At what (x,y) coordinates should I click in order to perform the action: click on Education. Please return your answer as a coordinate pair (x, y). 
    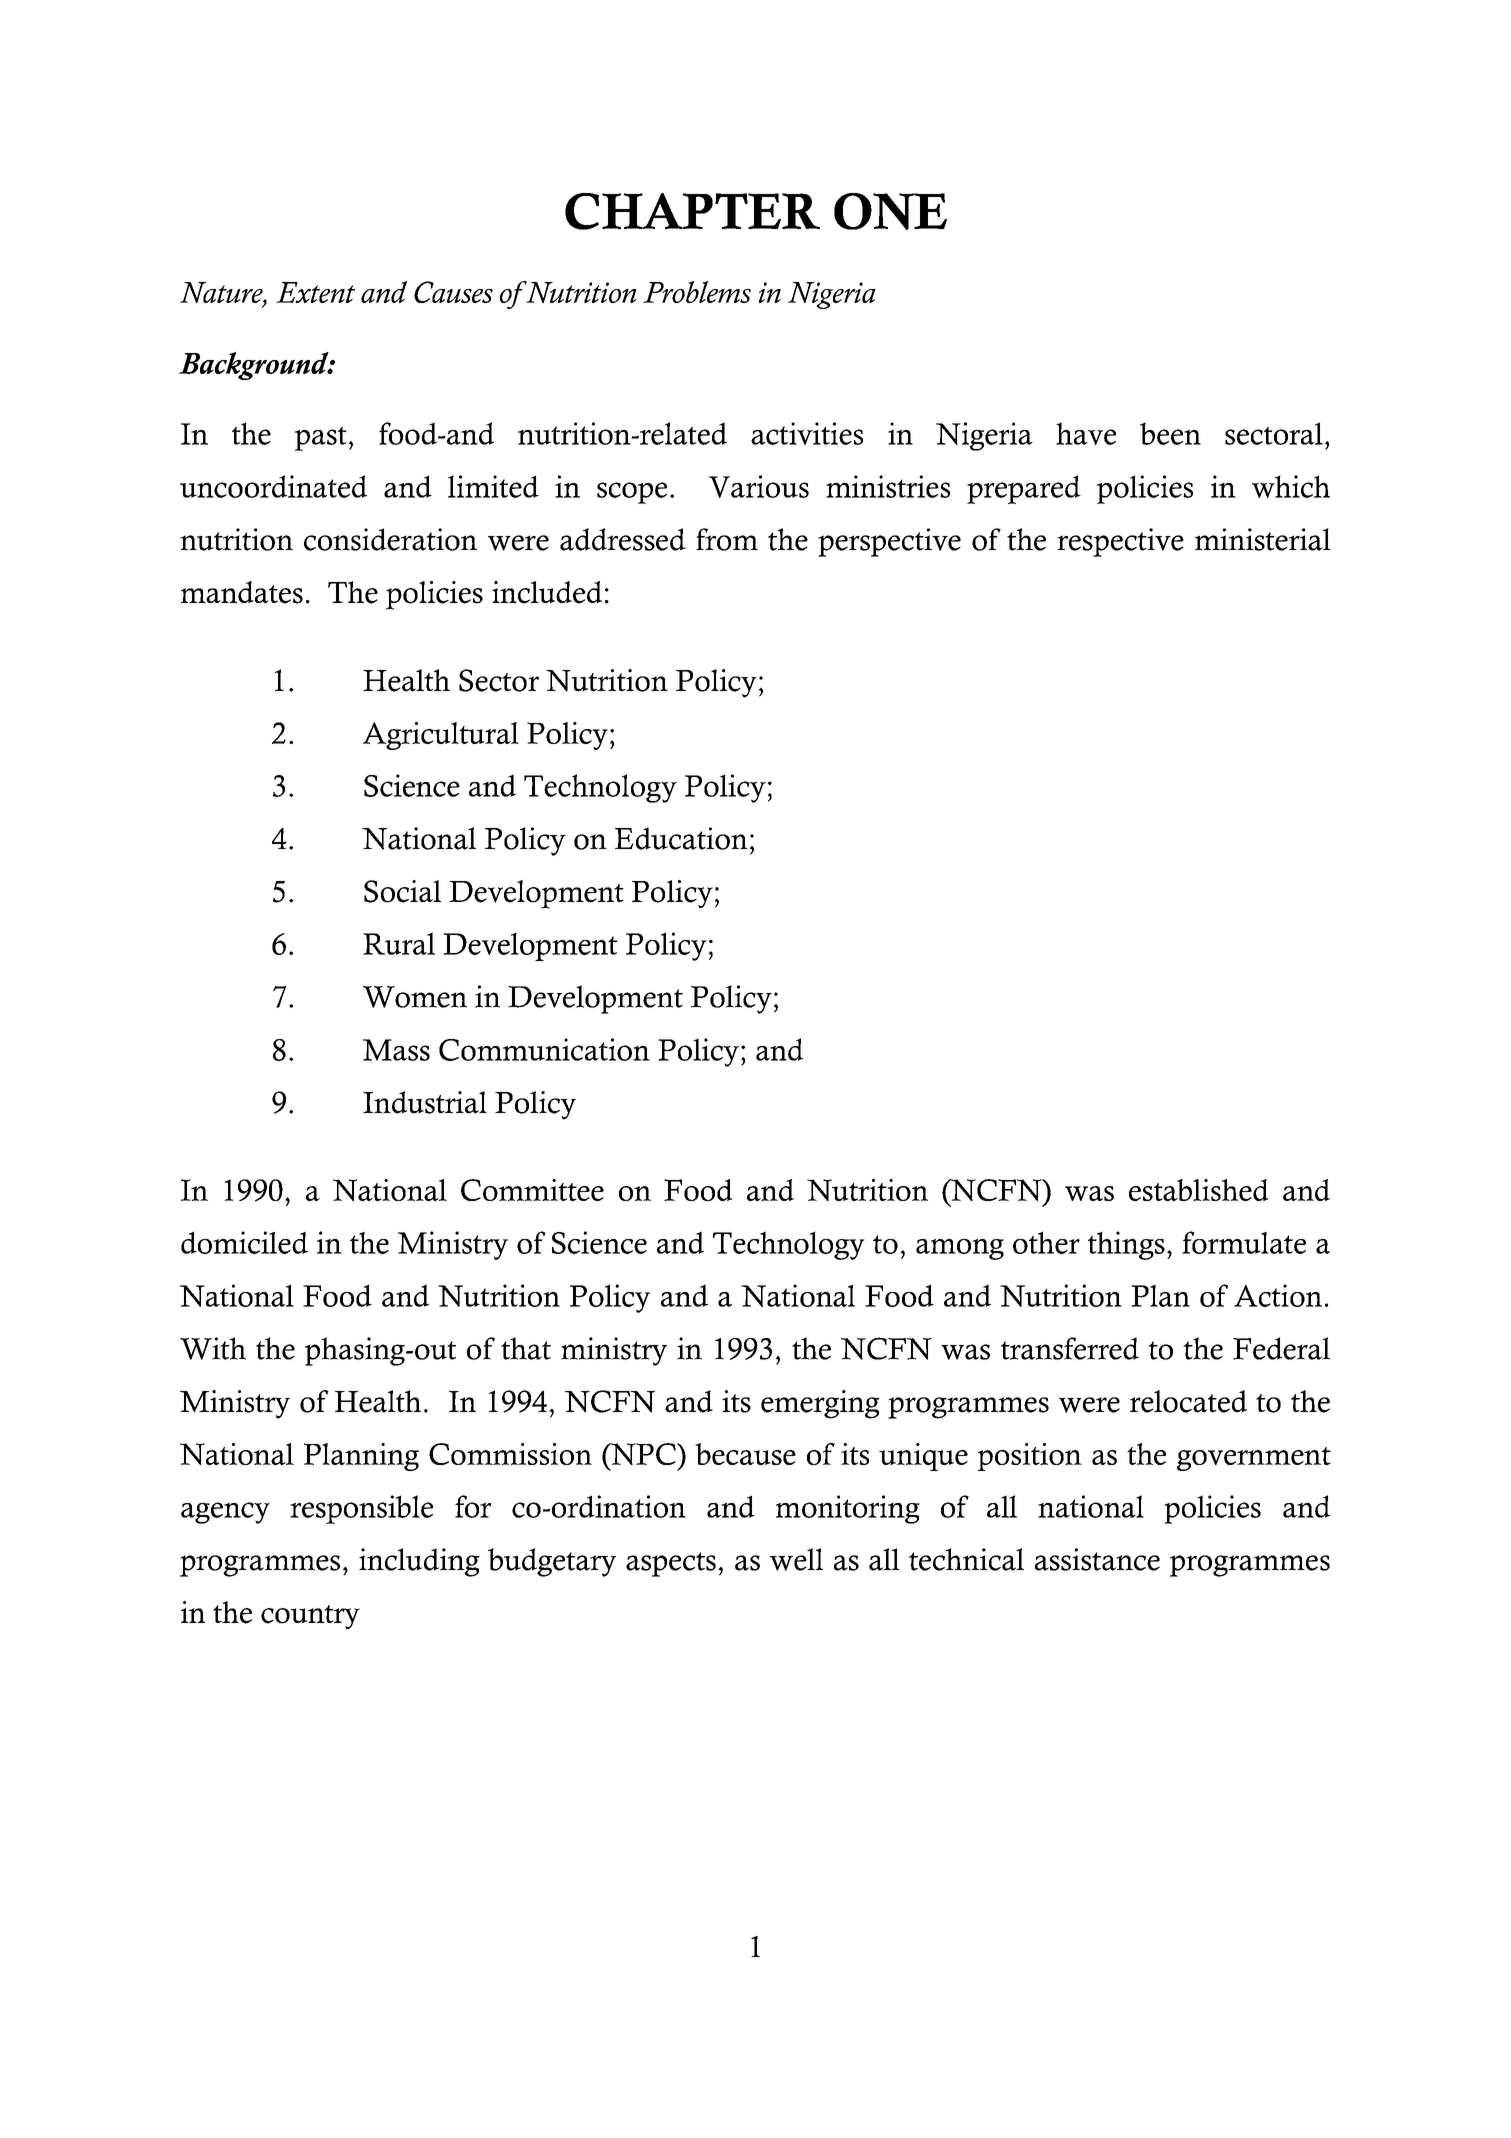
    Looking at the image, I should click on (681, 838).
